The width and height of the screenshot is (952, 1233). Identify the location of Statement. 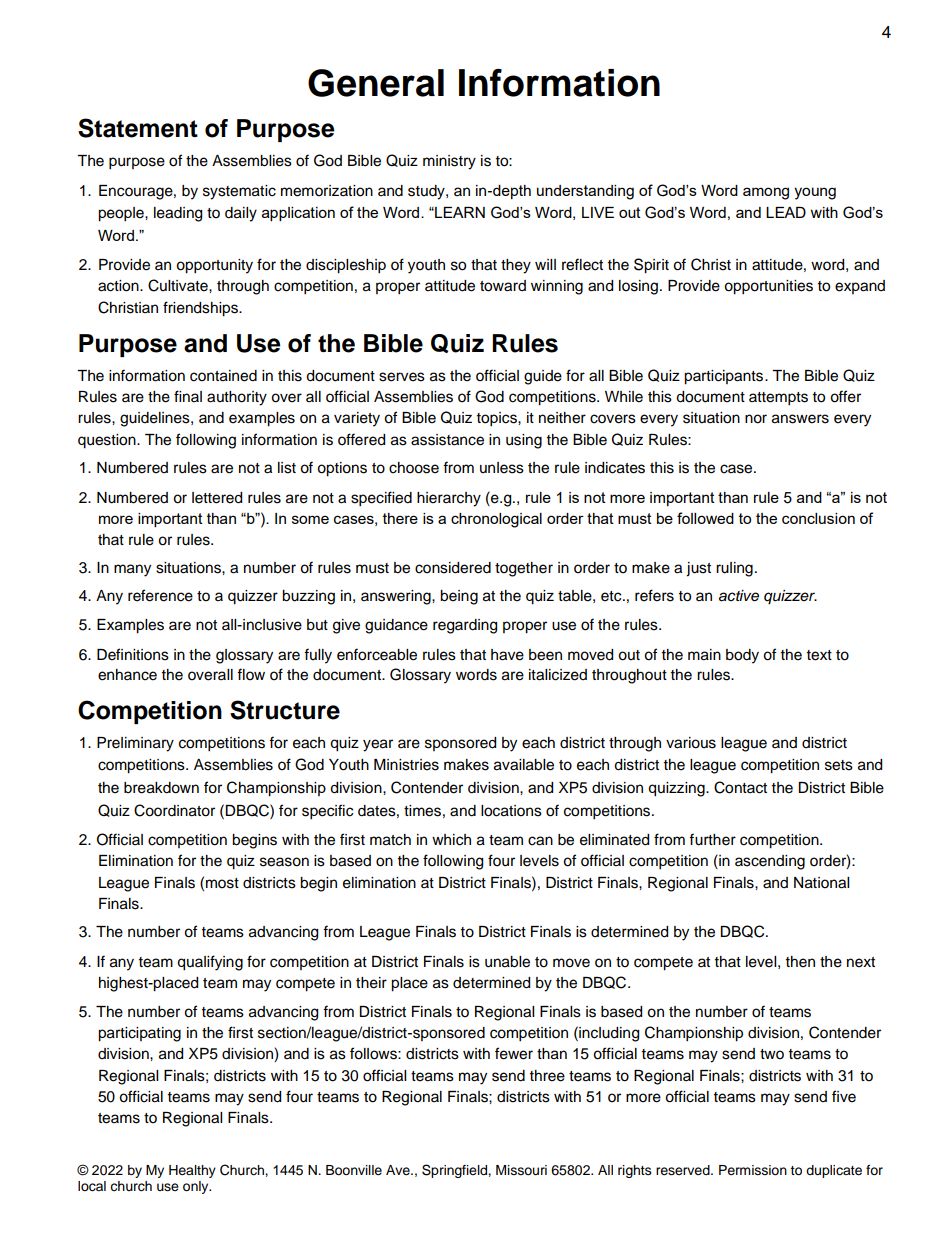
(138, 128).
